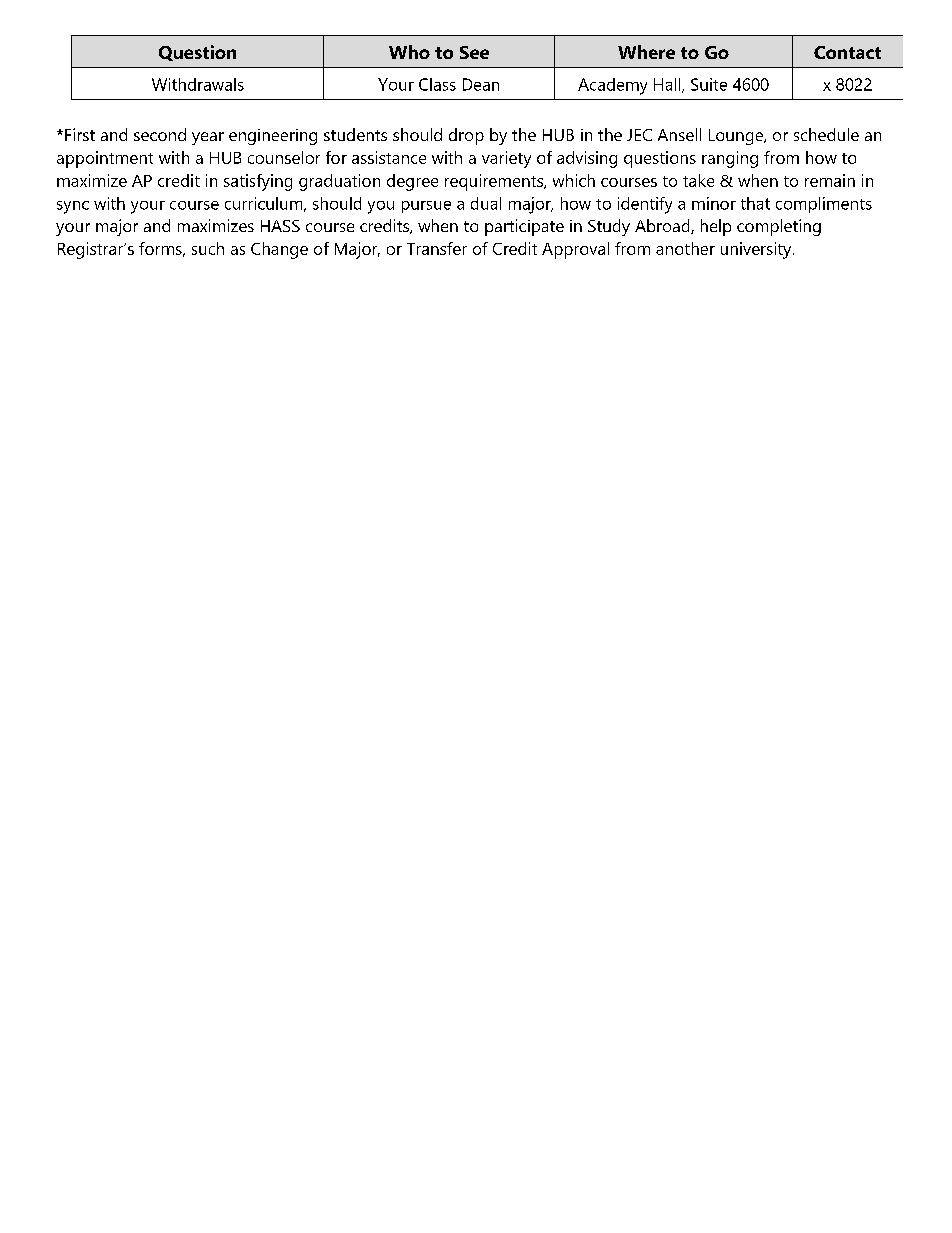  I want to click on such, so click(208, 248).
